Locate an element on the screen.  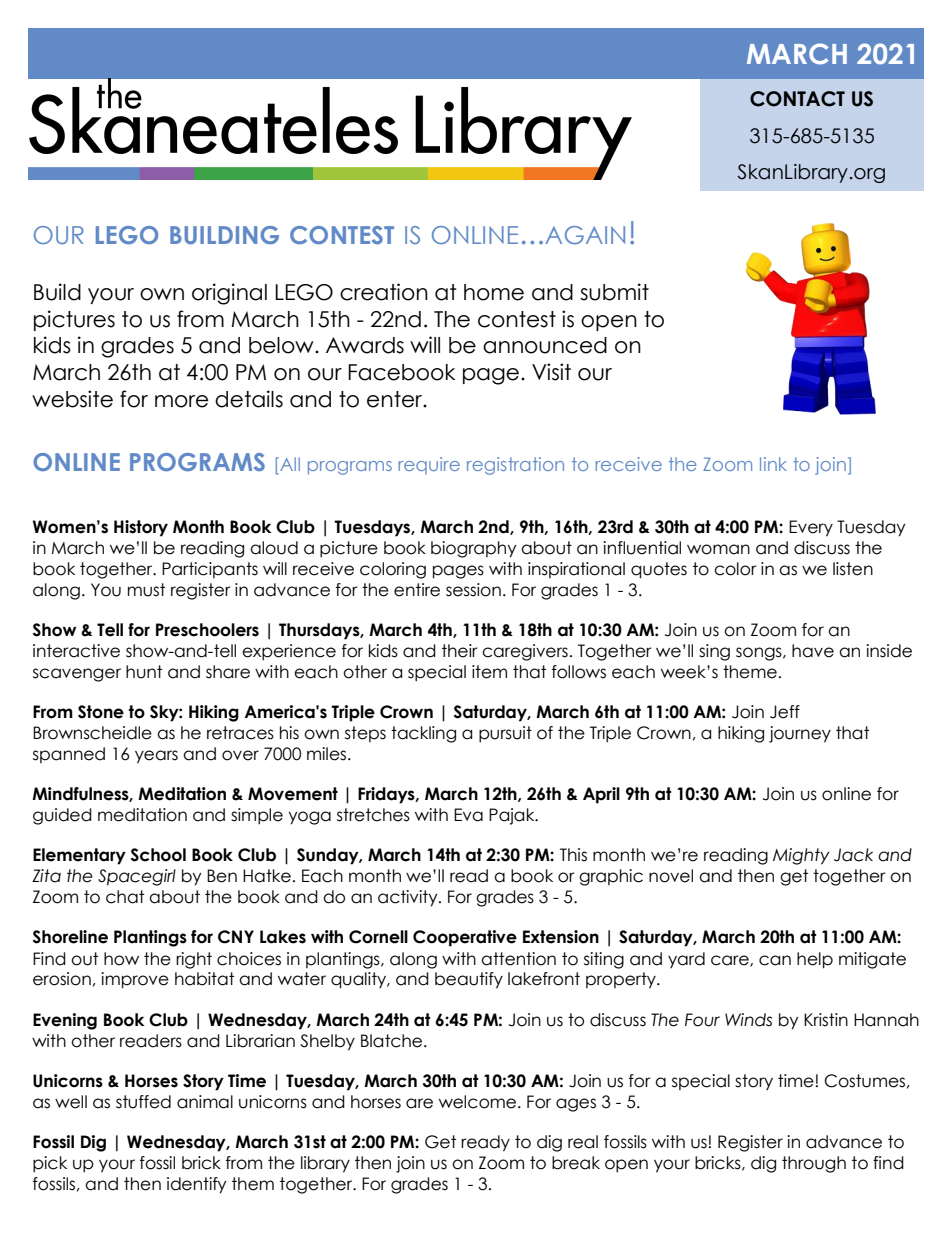
original is located at coordinates (229, 294).
